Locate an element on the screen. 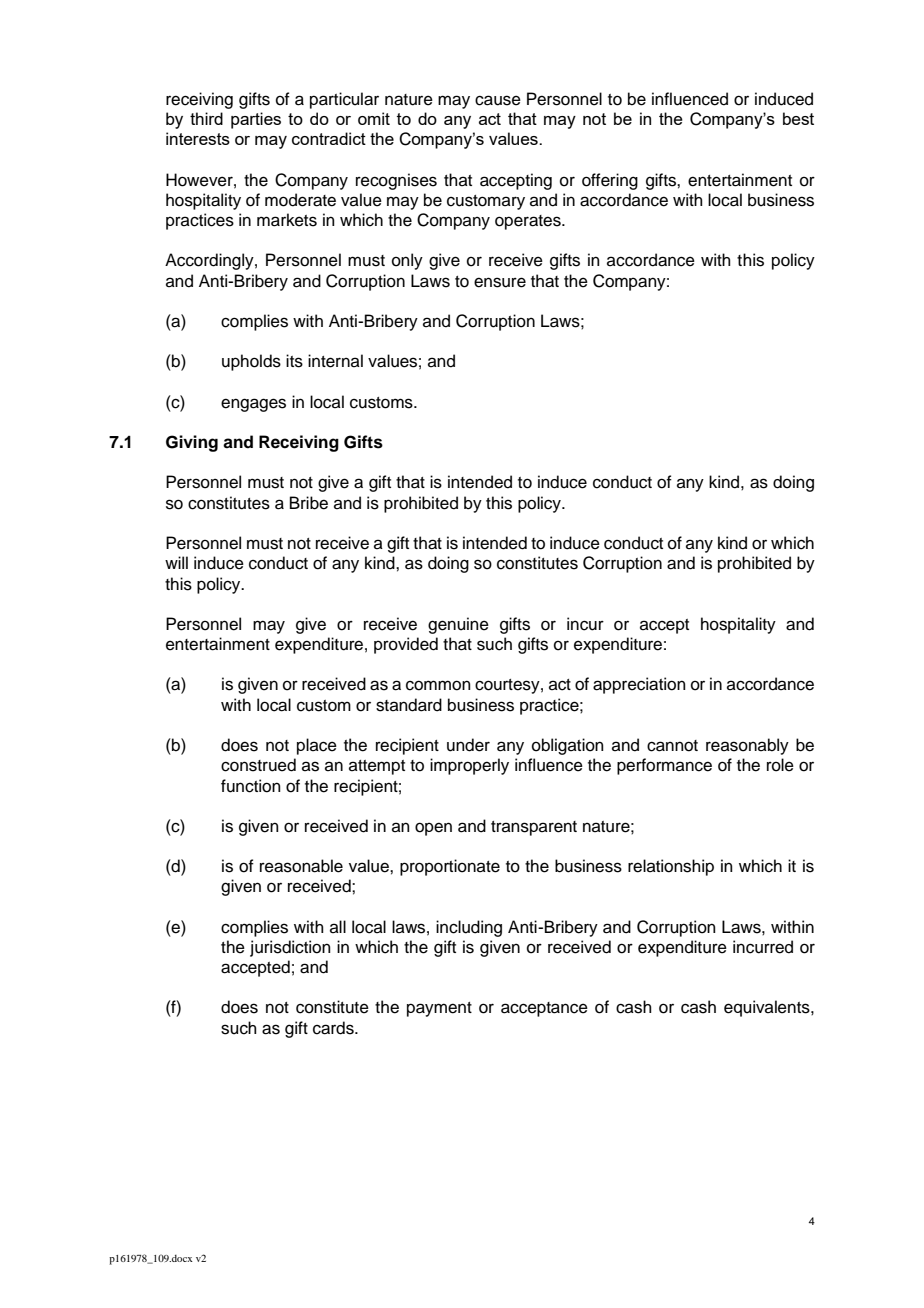 The width and height of the screenshot is (924, 1308). jurisdiction is located at coordinates (290, 948).
